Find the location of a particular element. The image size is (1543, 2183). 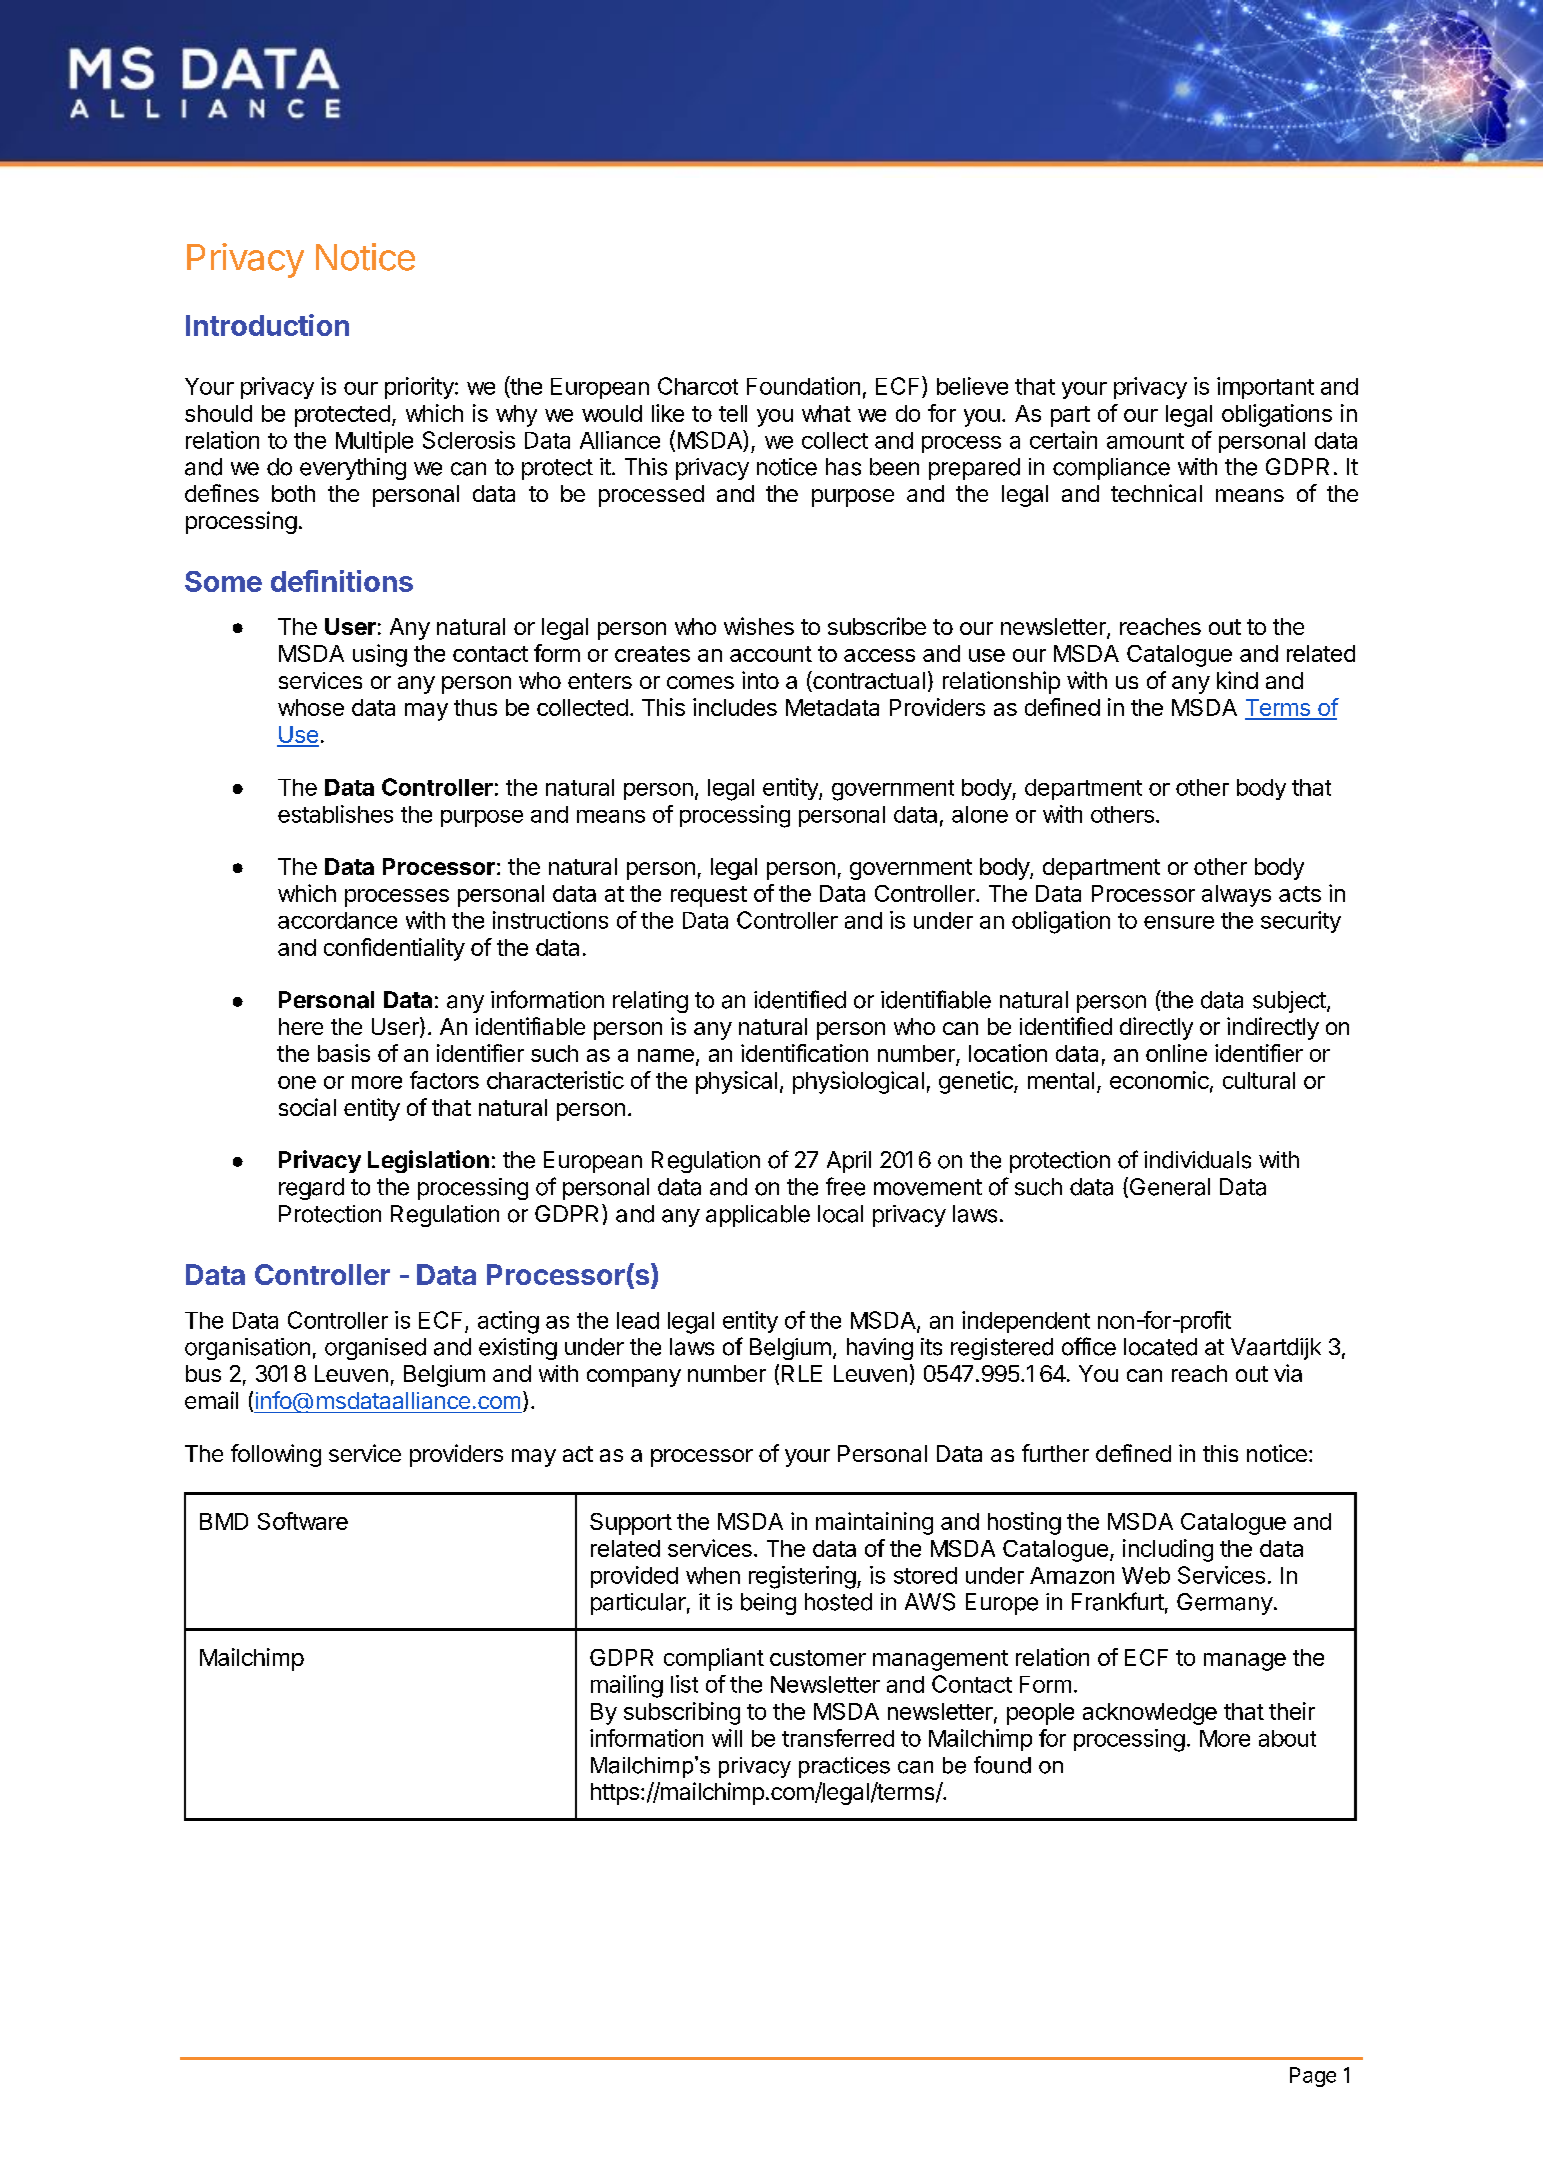

kind is located at coordinates (1237, 680).
